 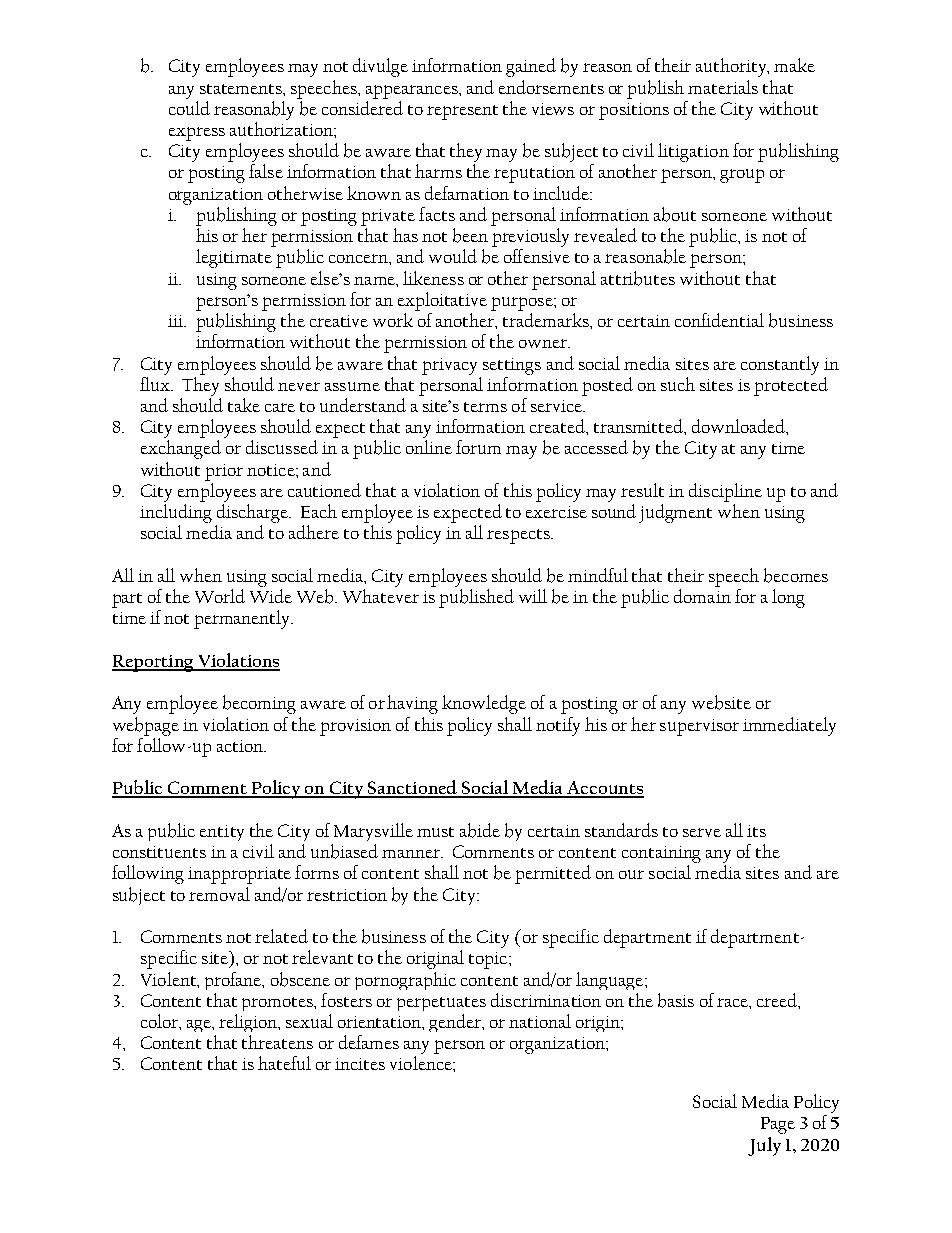 What do you see at coordinates (764, 1146) in the screenshot?
I see `July` at bounding box center [764, 1146].
